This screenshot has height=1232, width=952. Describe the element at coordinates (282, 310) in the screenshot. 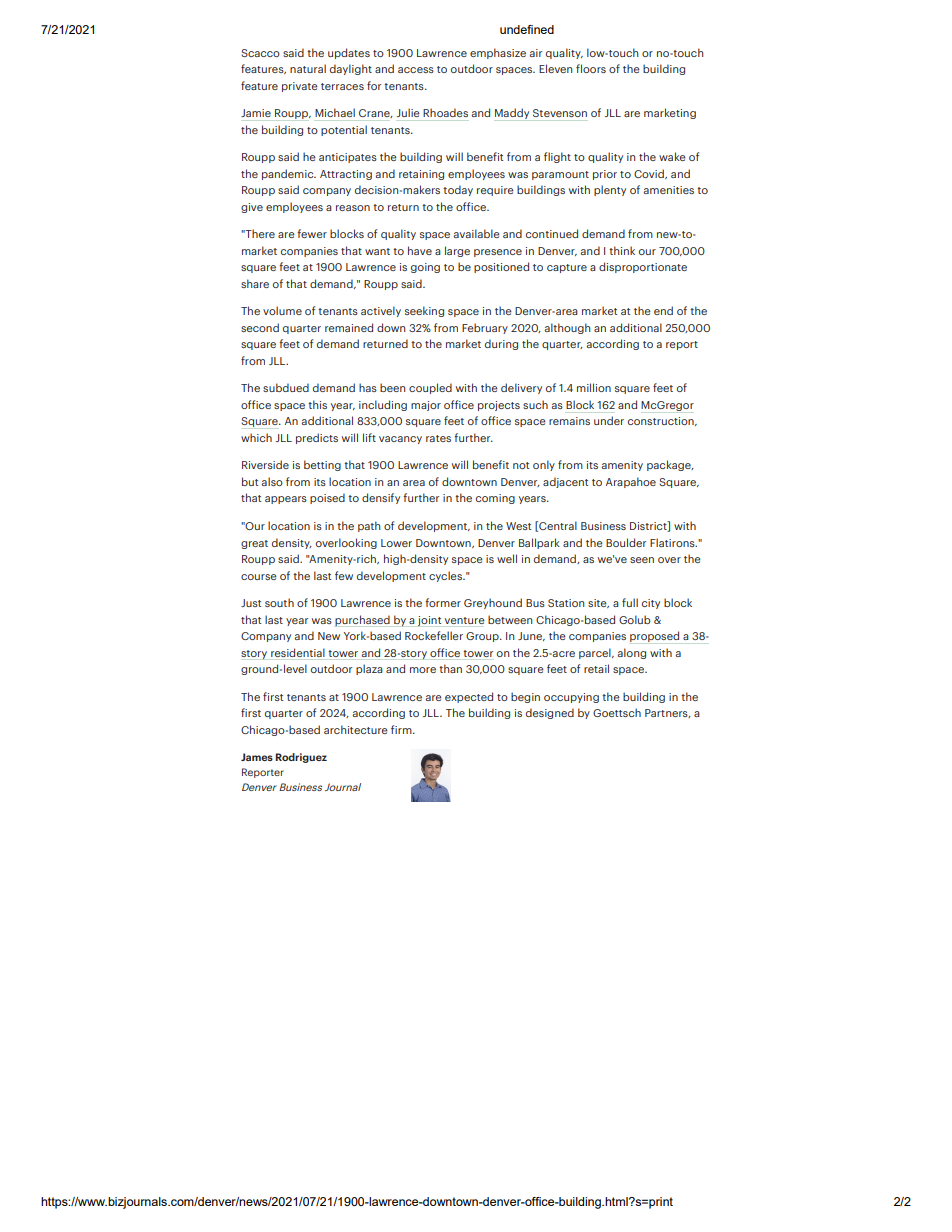

I see `volume` at that location.
